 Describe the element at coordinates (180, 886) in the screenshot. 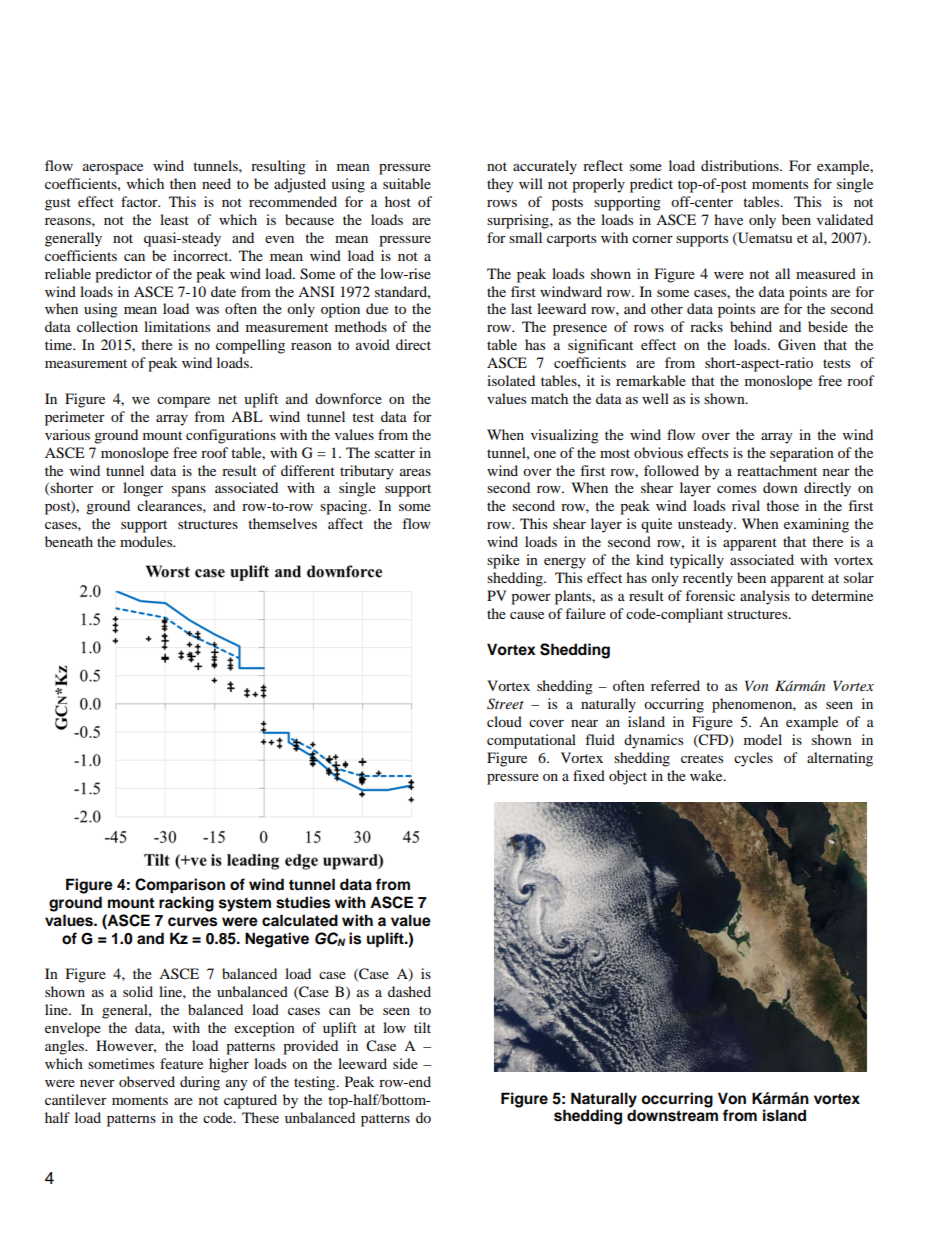

I see `Comparison` at that location.
